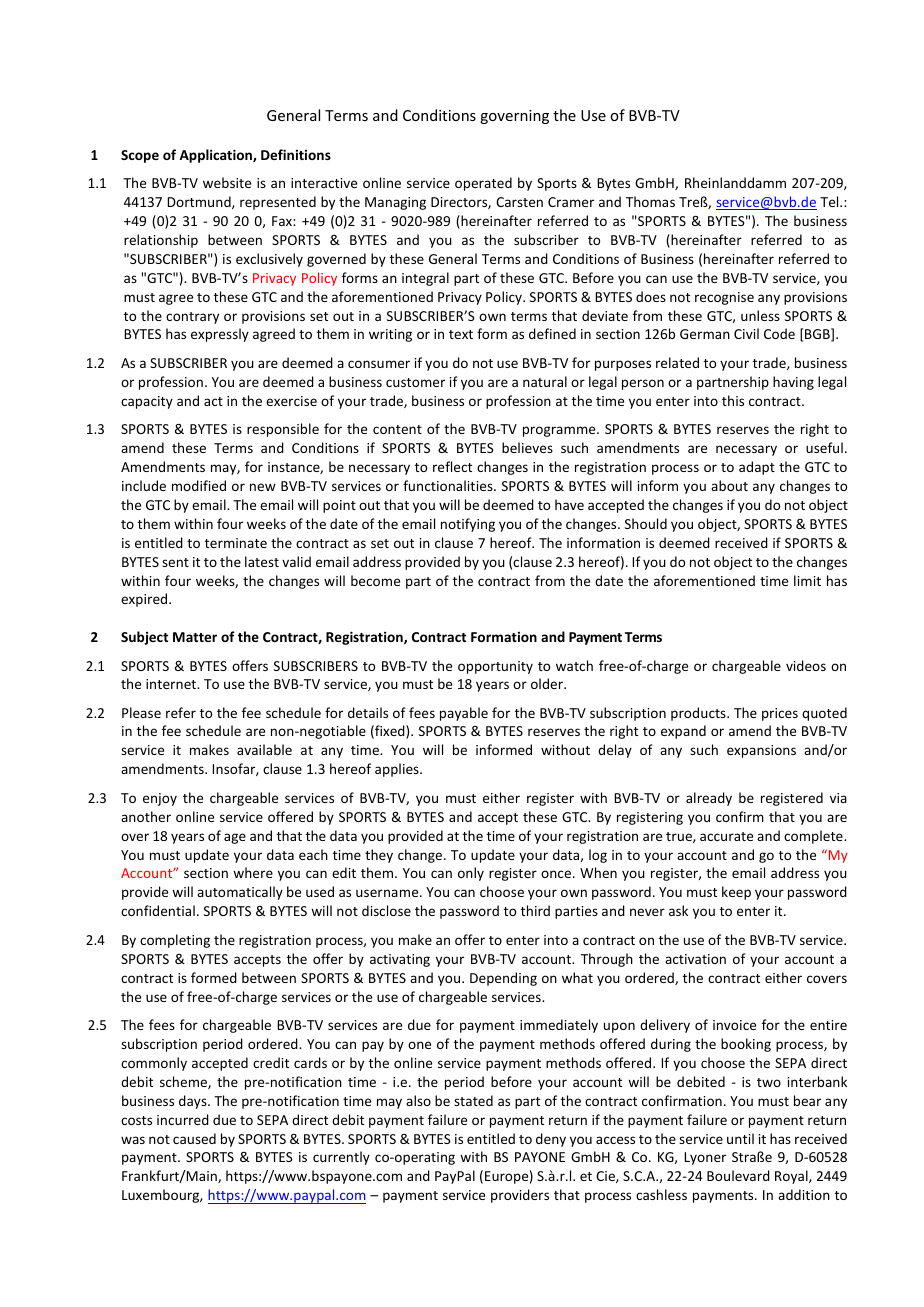  Describe the element at coordinates (464, 714) in the image. I see `payable` at that location.
